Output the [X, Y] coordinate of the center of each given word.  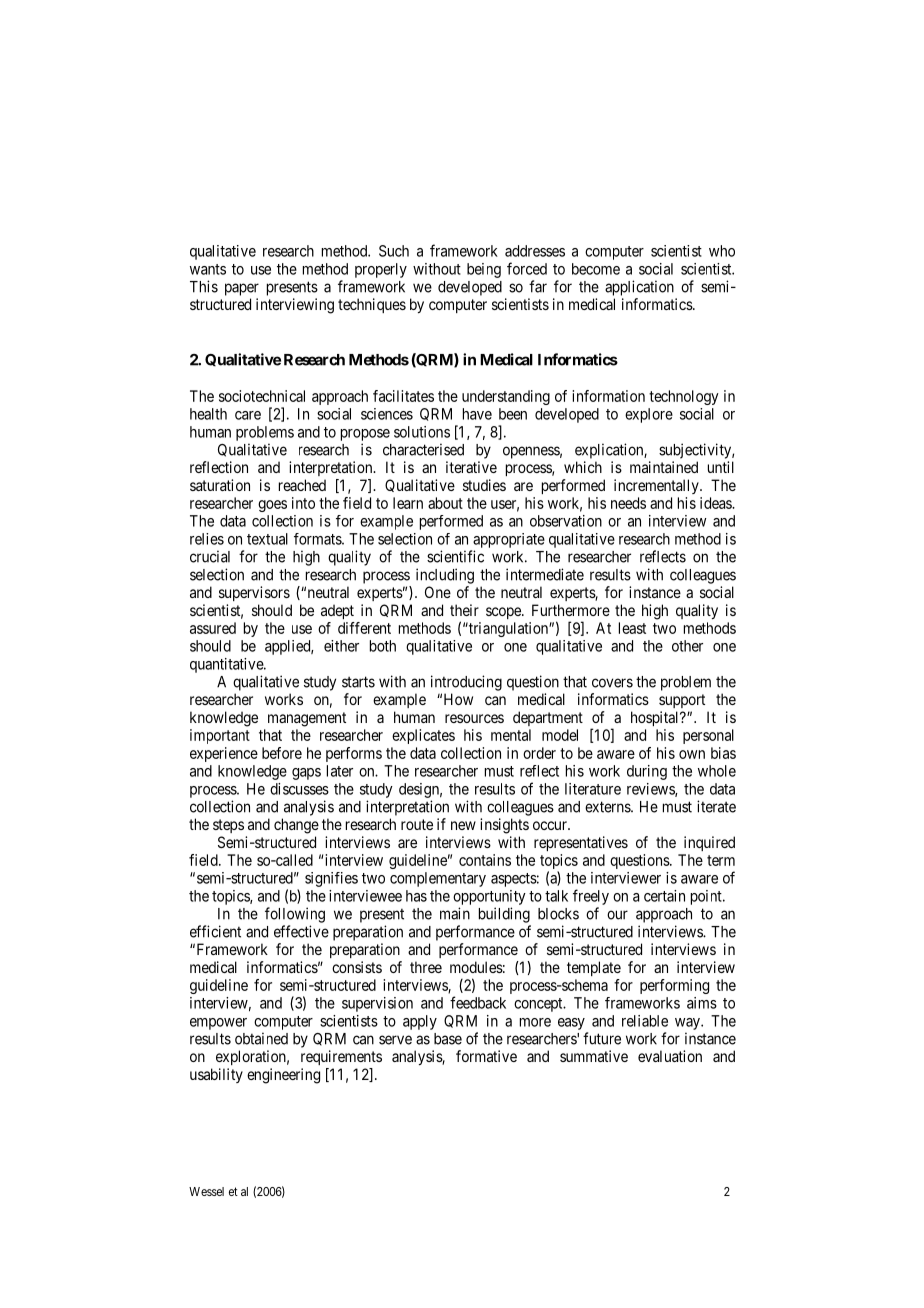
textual [267, 539]
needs [628, 503]
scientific [455, 556]
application [639, 288]
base [448, 1039]
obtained [261, 1038]
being [484, 270]
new [463, 825]
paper [242, 289]
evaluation [670, 1056]
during [647, 772]
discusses [299, 789]
